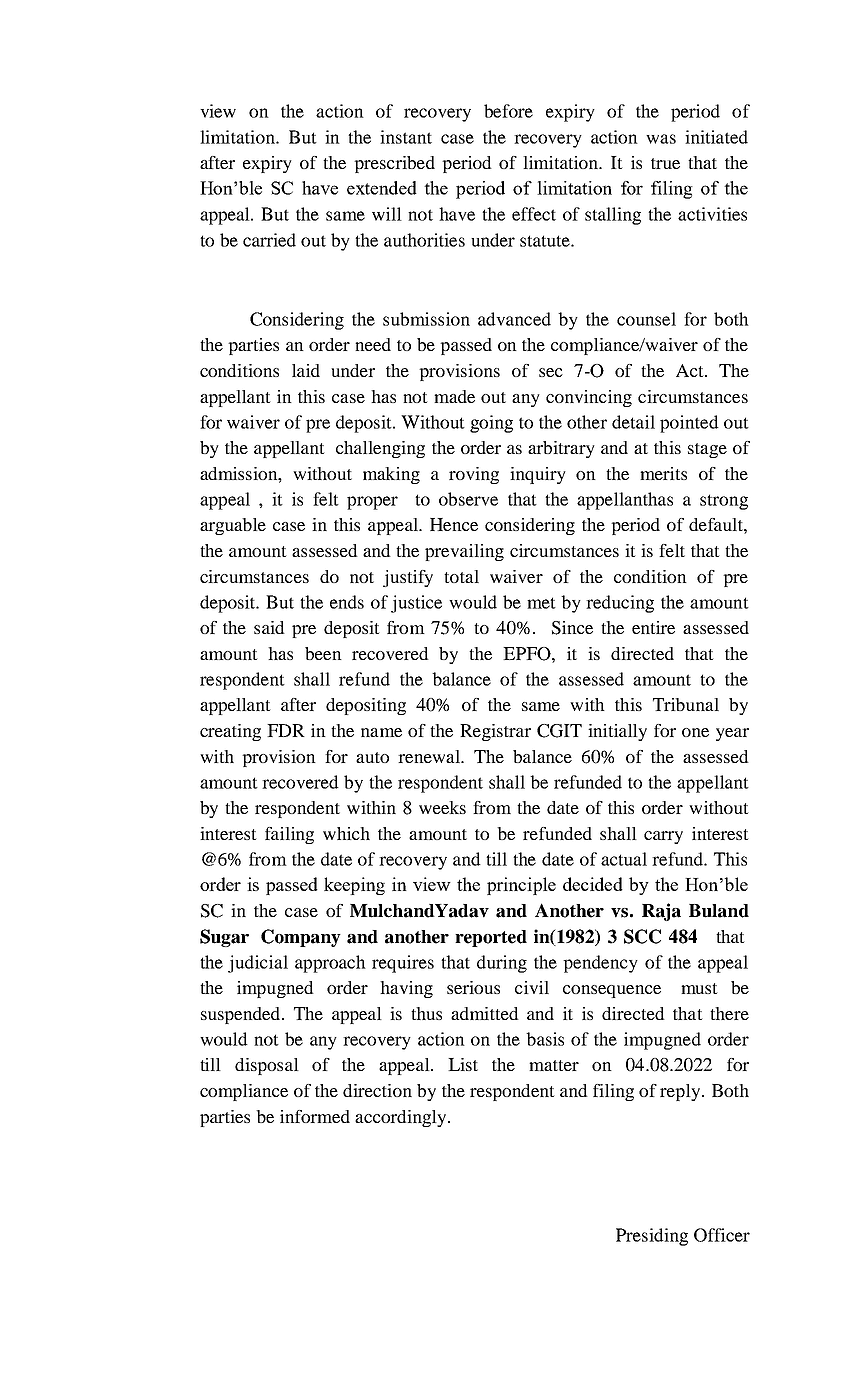 This image has height=1400, width=849. I want to click on Presiding, so click(652, 1237).
